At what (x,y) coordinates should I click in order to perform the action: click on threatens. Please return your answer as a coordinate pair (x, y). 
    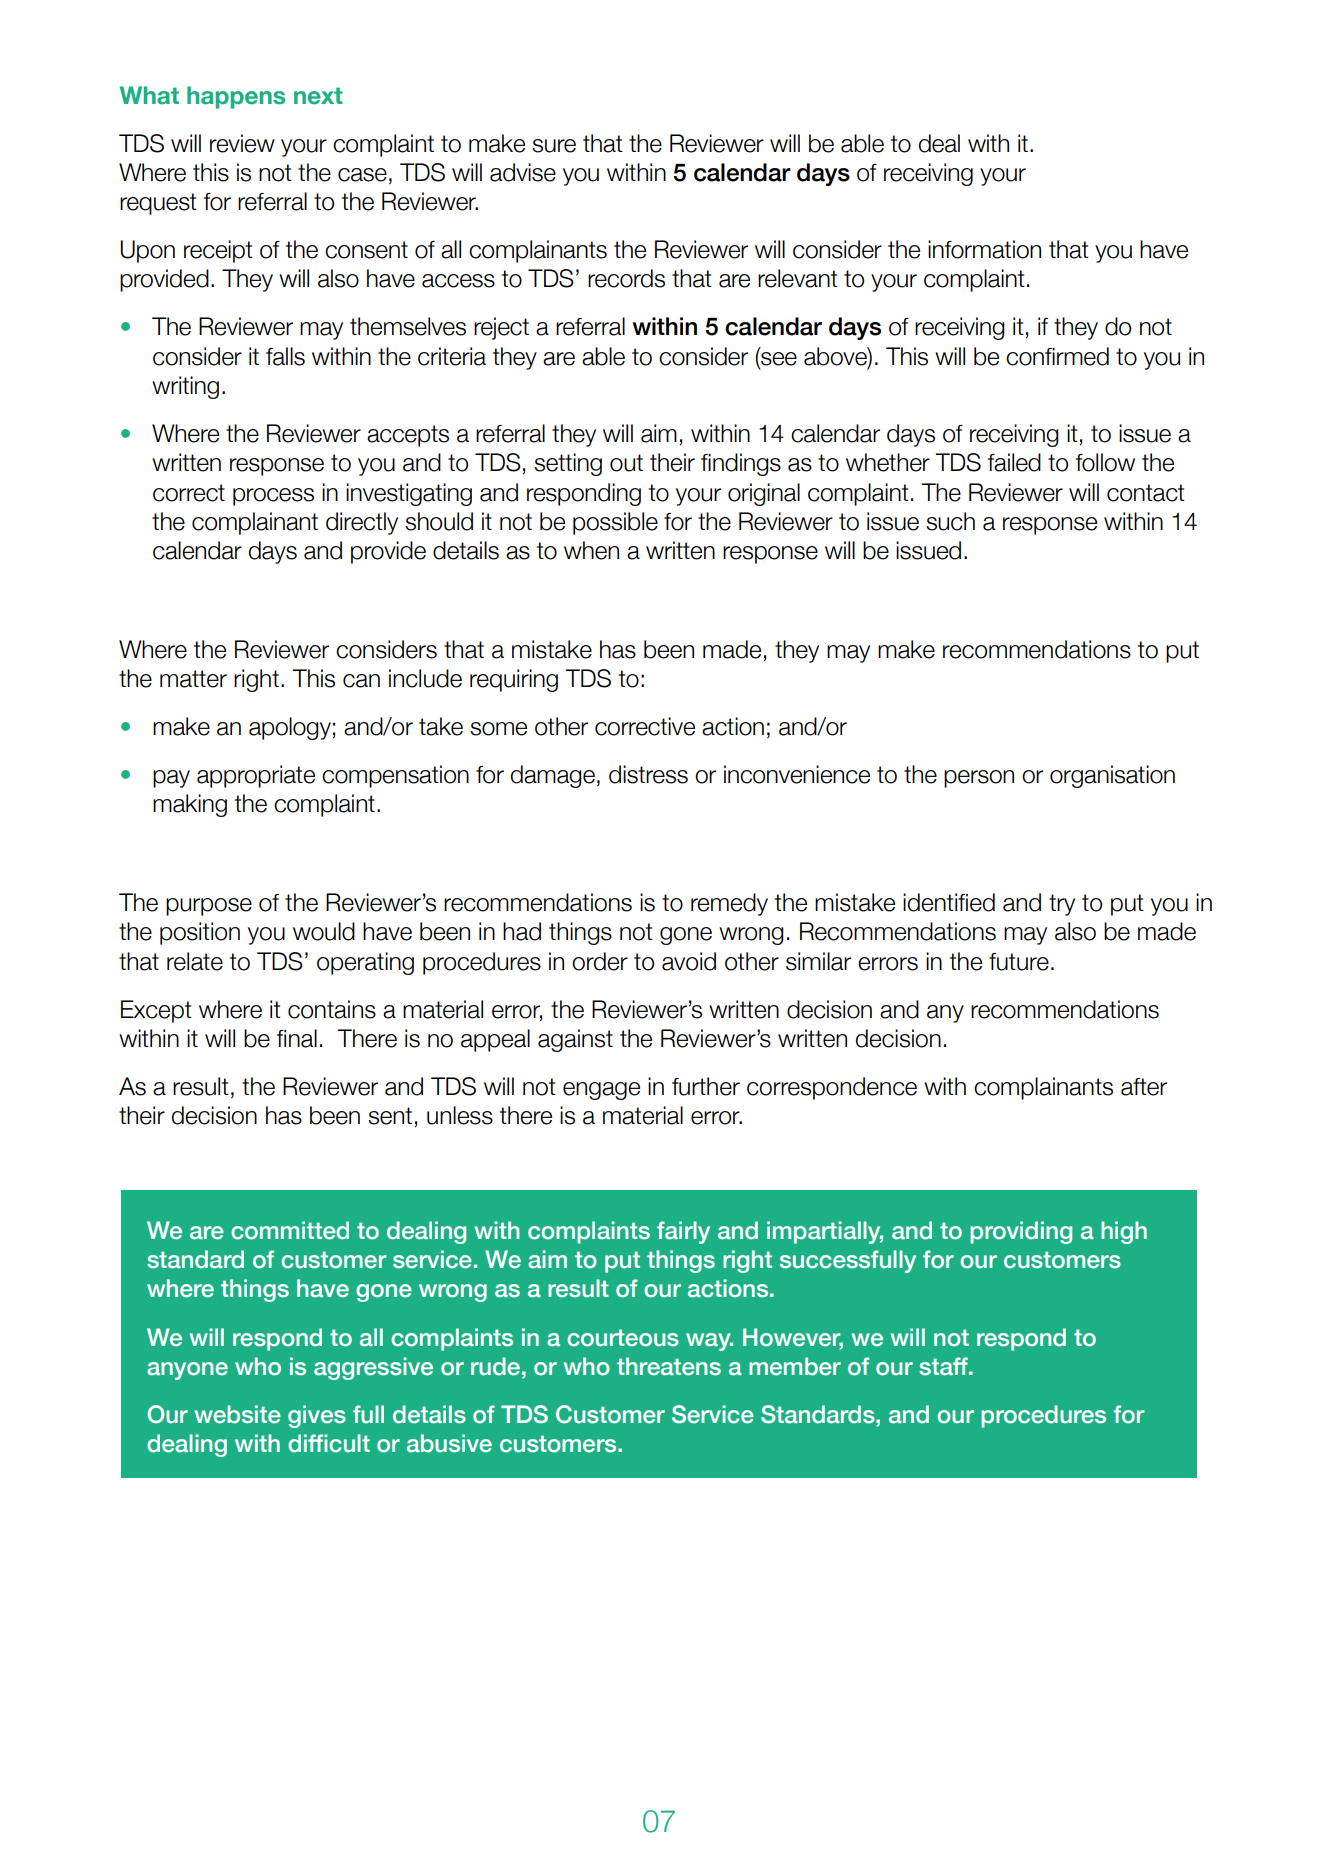
    Looking at the image, I should click on (669, 1366).
